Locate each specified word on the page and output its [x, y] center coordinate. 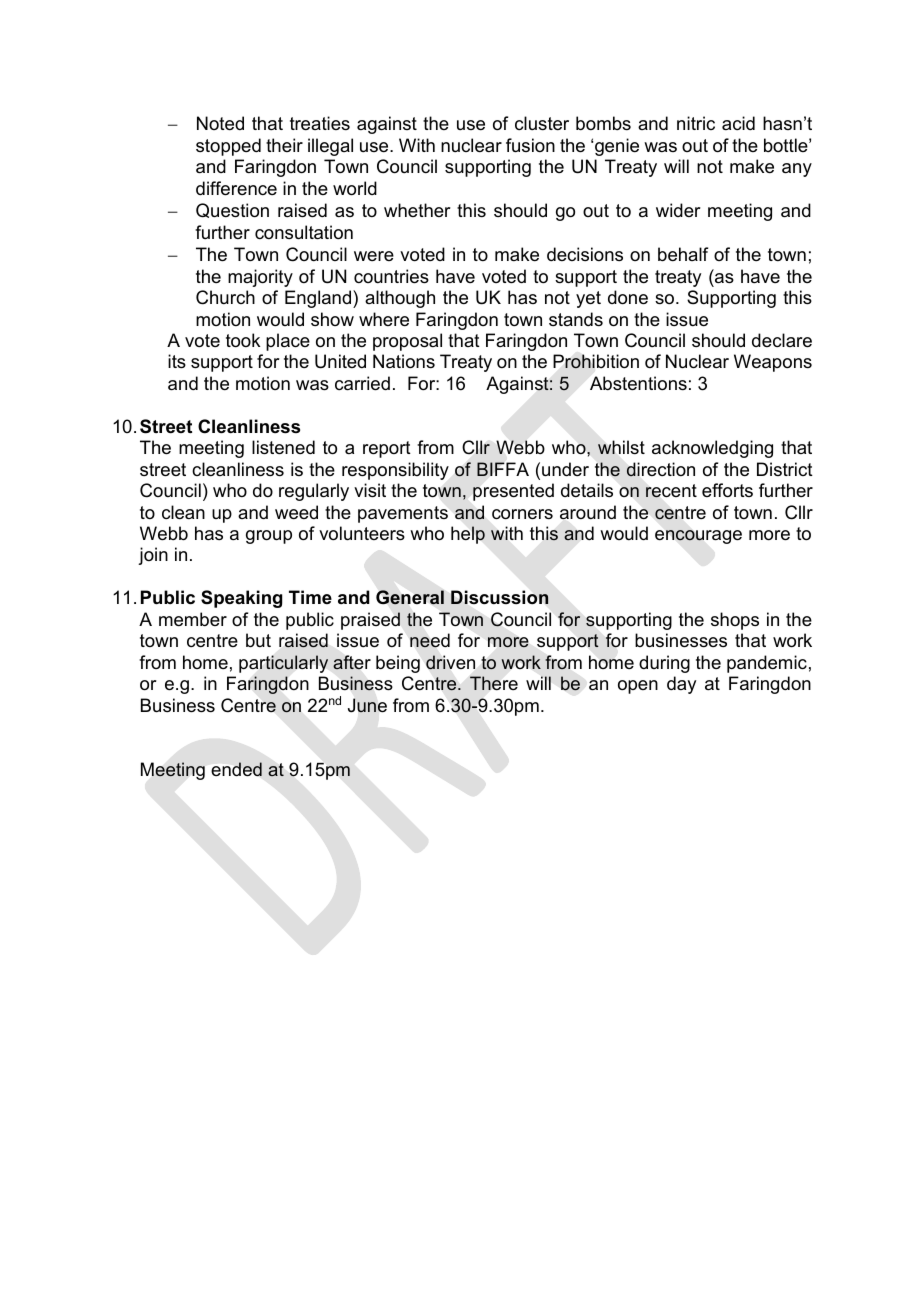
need [430, 640]
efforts [727, 490]
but [258, 640]
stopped [228, 147]
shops [735, 621]
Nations [404, 361]
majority [260, 278]
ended [237, 769]
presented [513, 492]
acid [738, 123]
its [177, 361]
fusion [530, 145]
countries [391, 276]
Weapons [773, 363]
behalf [683, 254]
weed [296, 512]
